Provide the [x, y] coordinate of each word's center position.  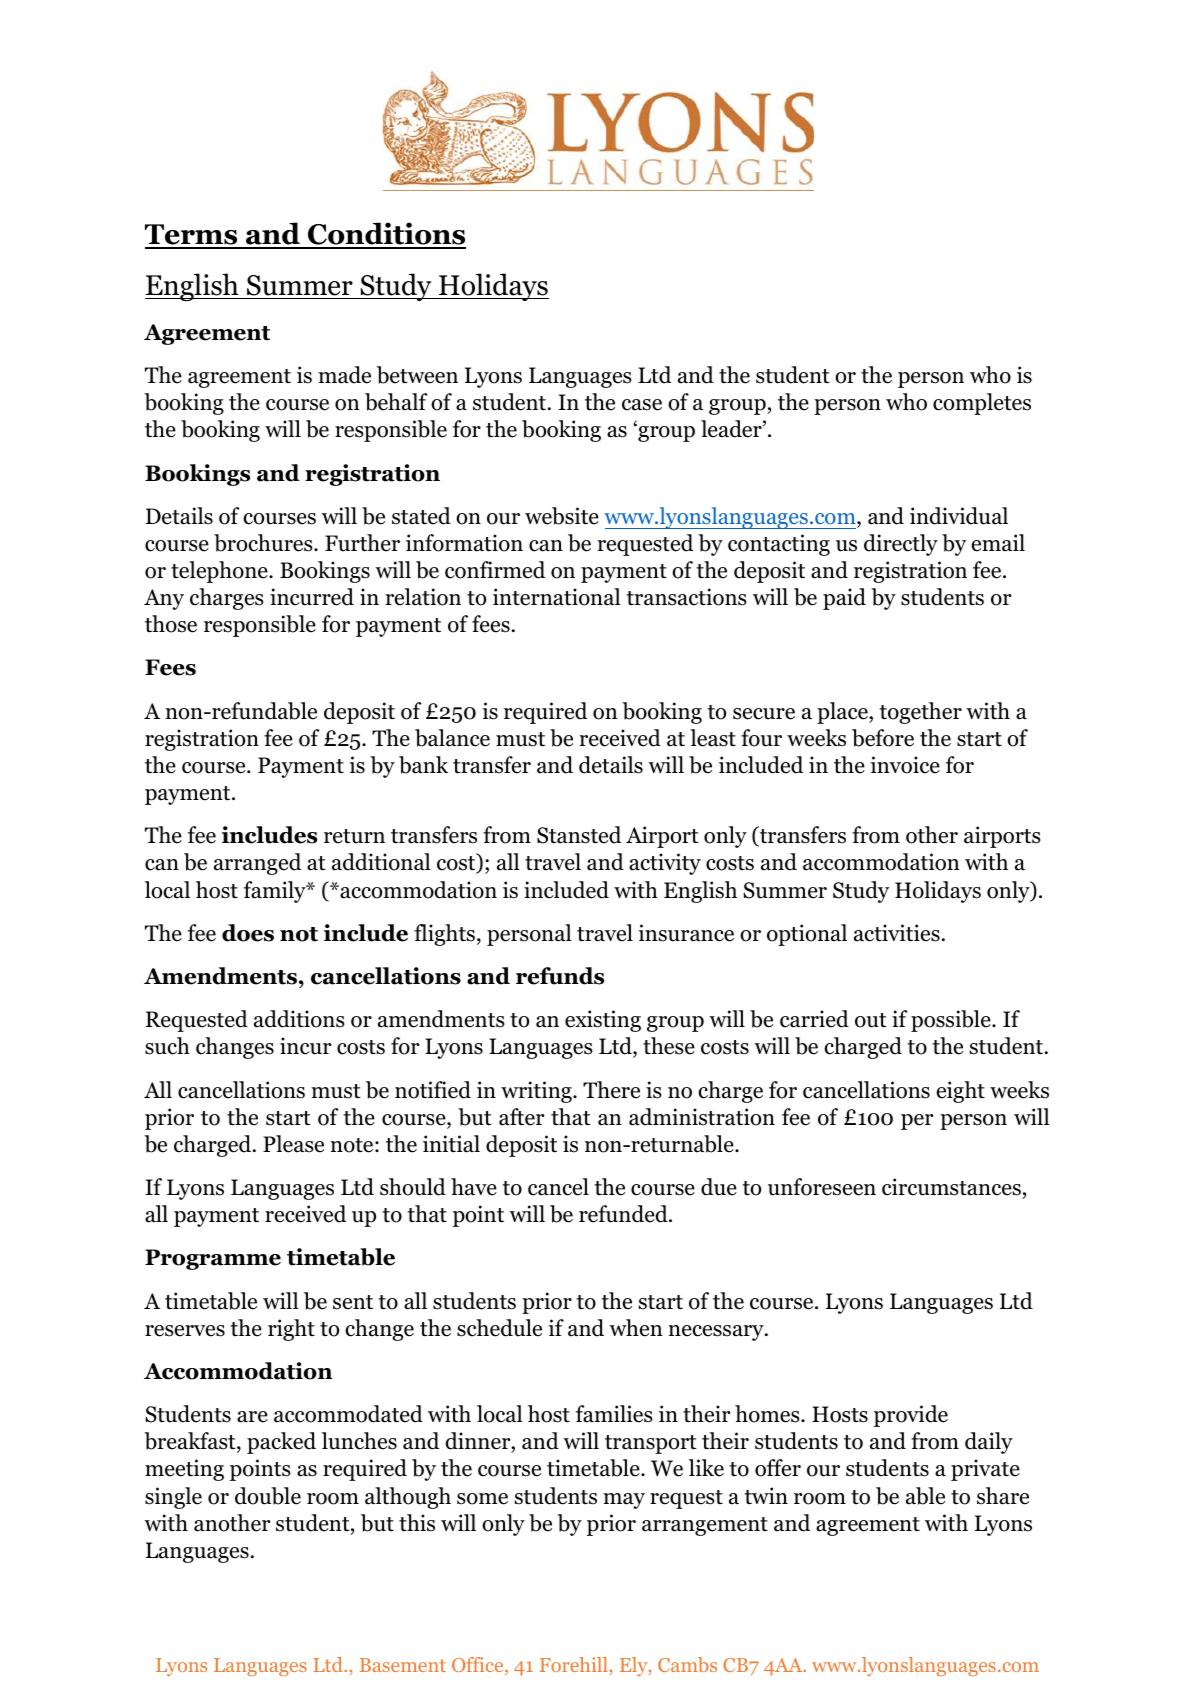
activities [897, 933]
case [642, 405]
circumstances [951, 1187]
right [291, 1330]
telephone [220, 572]
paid [844, 599]
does [248, 933]
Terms [192, 236]
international [557, 597]
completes [982, 404]
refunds [560, 976]
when [636, 1328]
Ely [635, 1666]
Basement [403, 1665]
